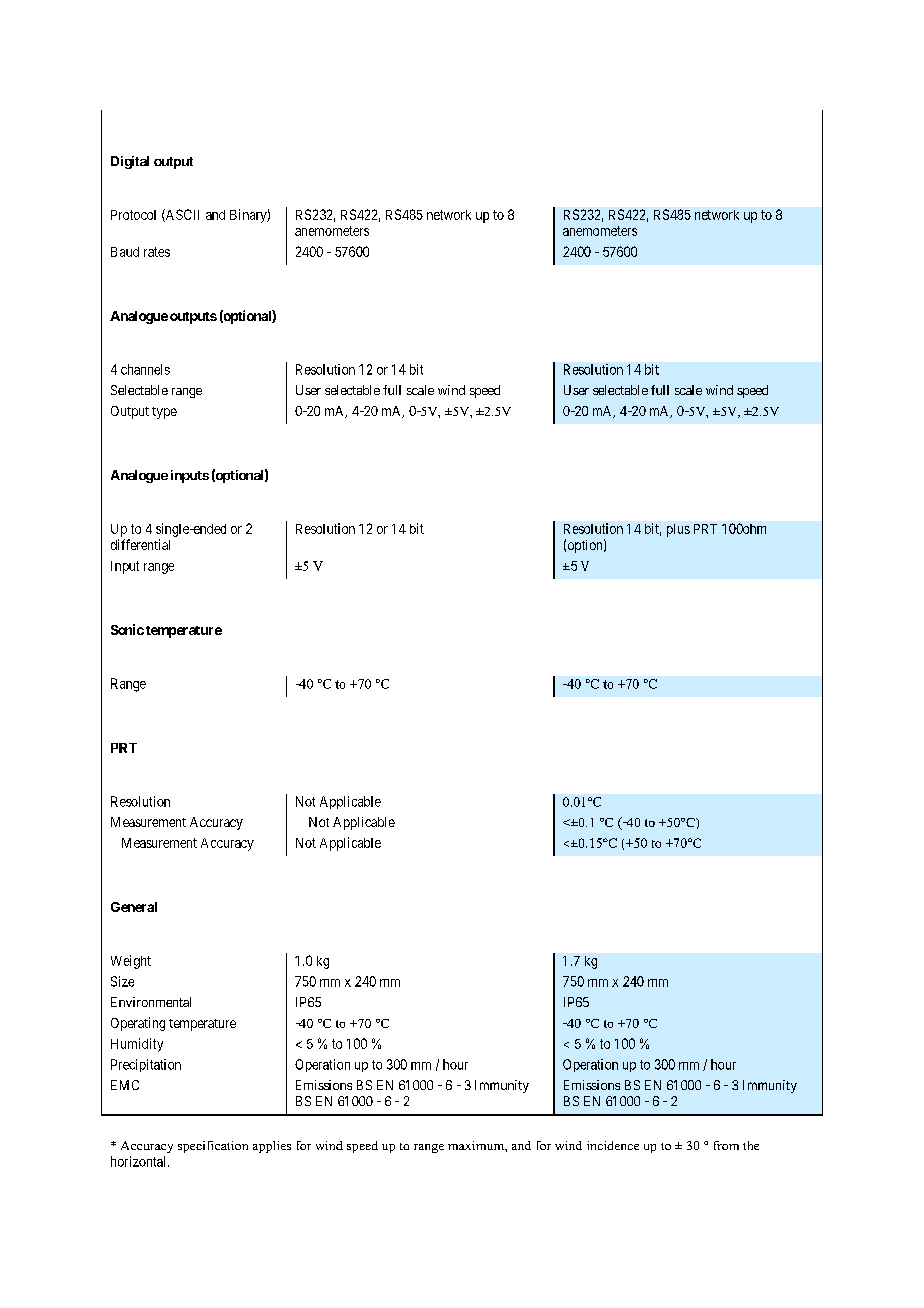 This page has width=924, height=1308. I want to click on rates, so click(157, 252).
